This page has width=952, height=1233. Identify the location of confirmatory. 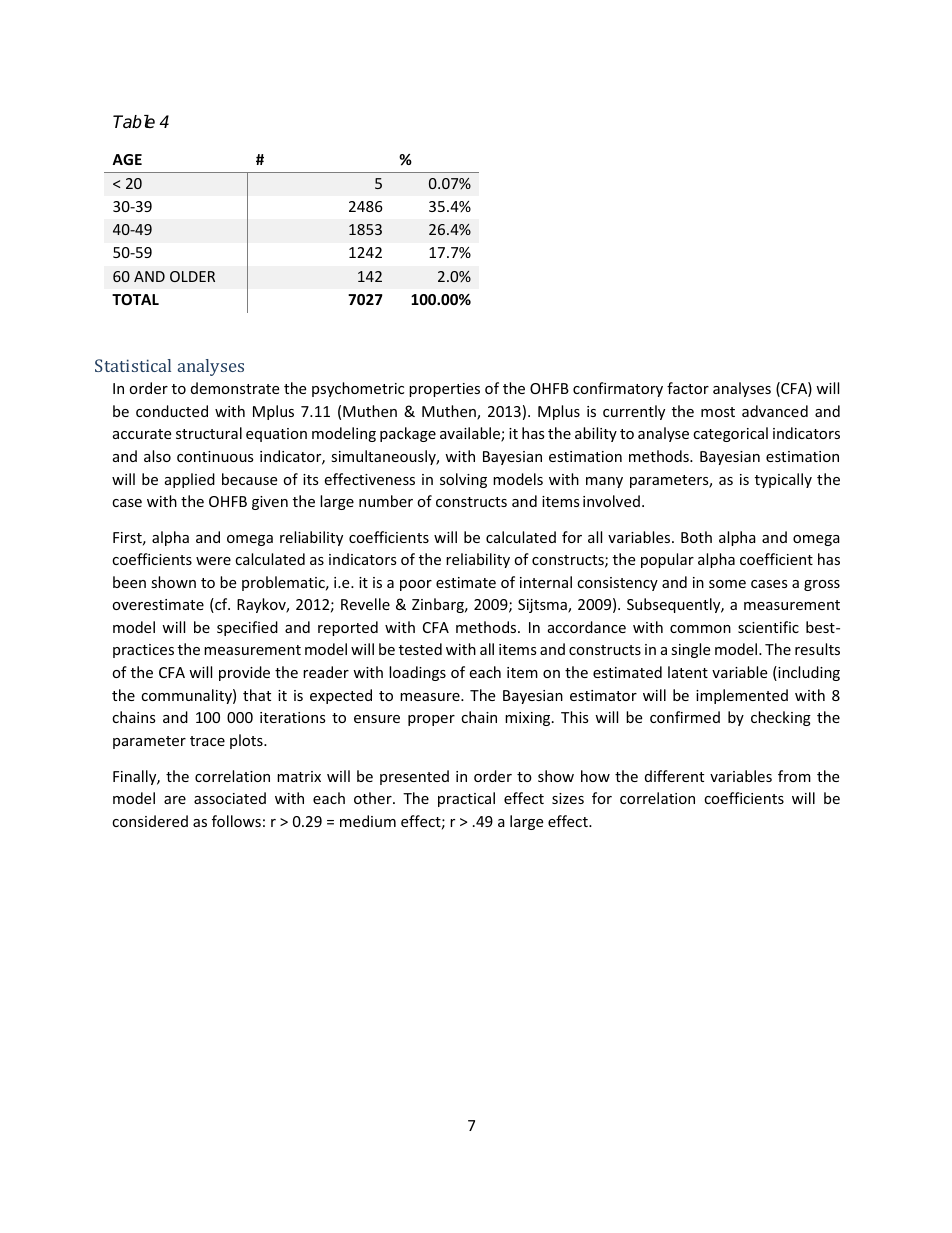
(618, 389).
